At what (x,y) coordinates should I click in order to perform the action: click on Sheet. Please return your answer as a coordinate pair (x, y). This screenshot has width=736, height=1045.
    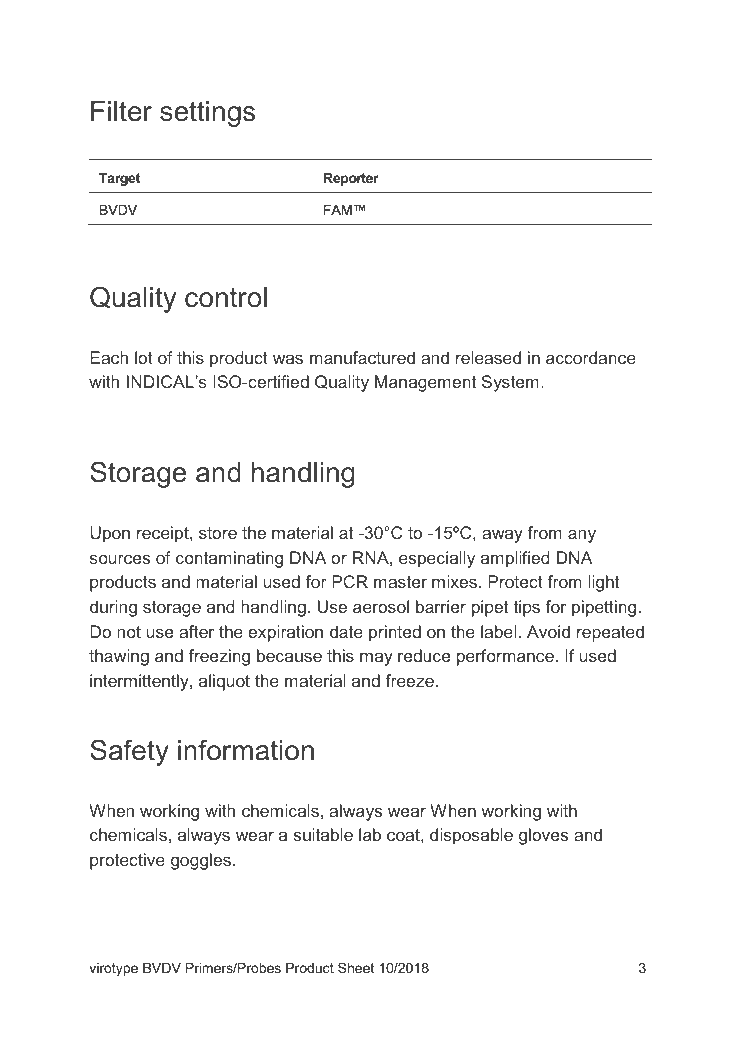
    Looking at the image, I should click on (356, 967).
